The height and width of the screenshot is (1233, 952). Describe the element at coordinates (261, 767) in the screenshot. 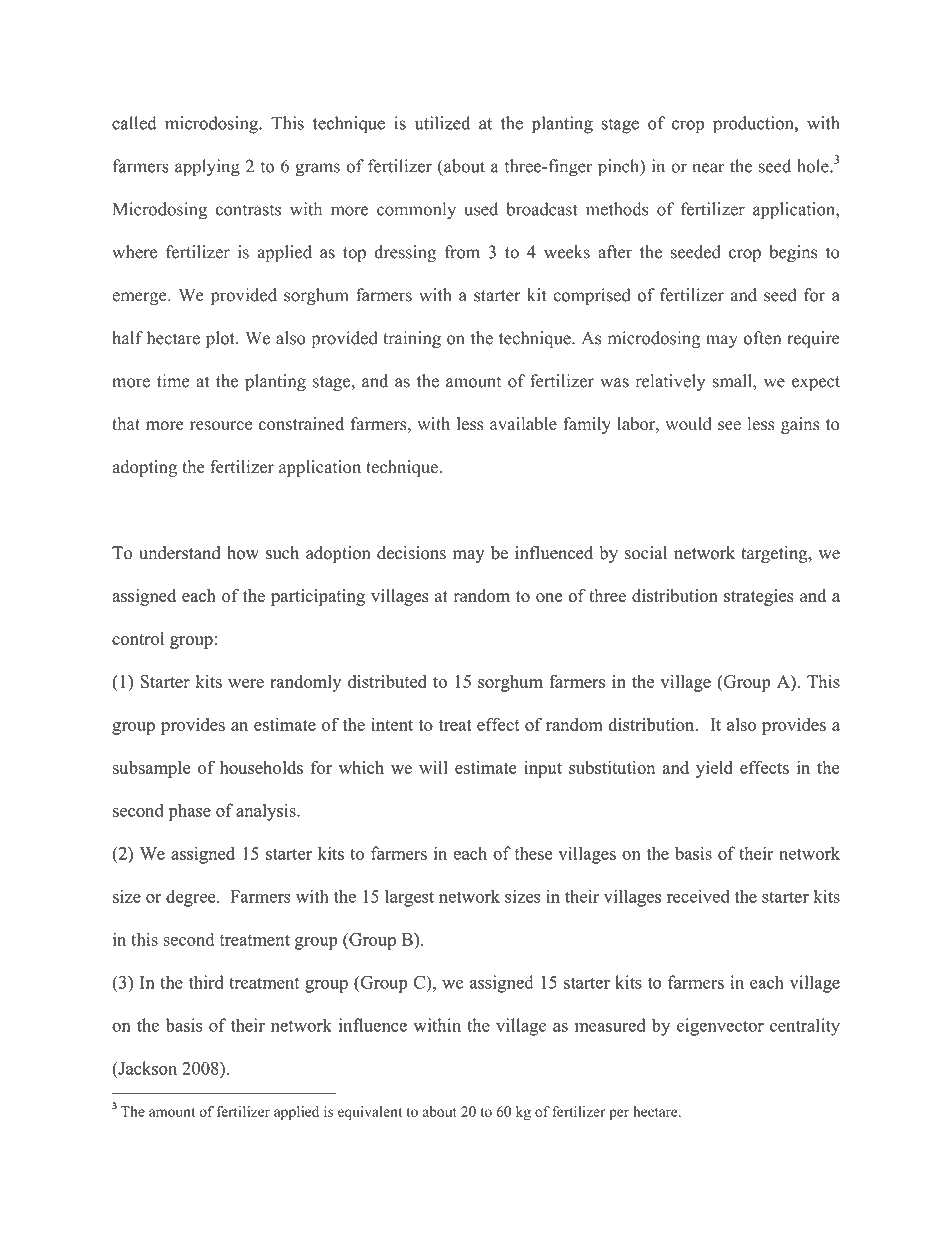

I see `households` at that location.
